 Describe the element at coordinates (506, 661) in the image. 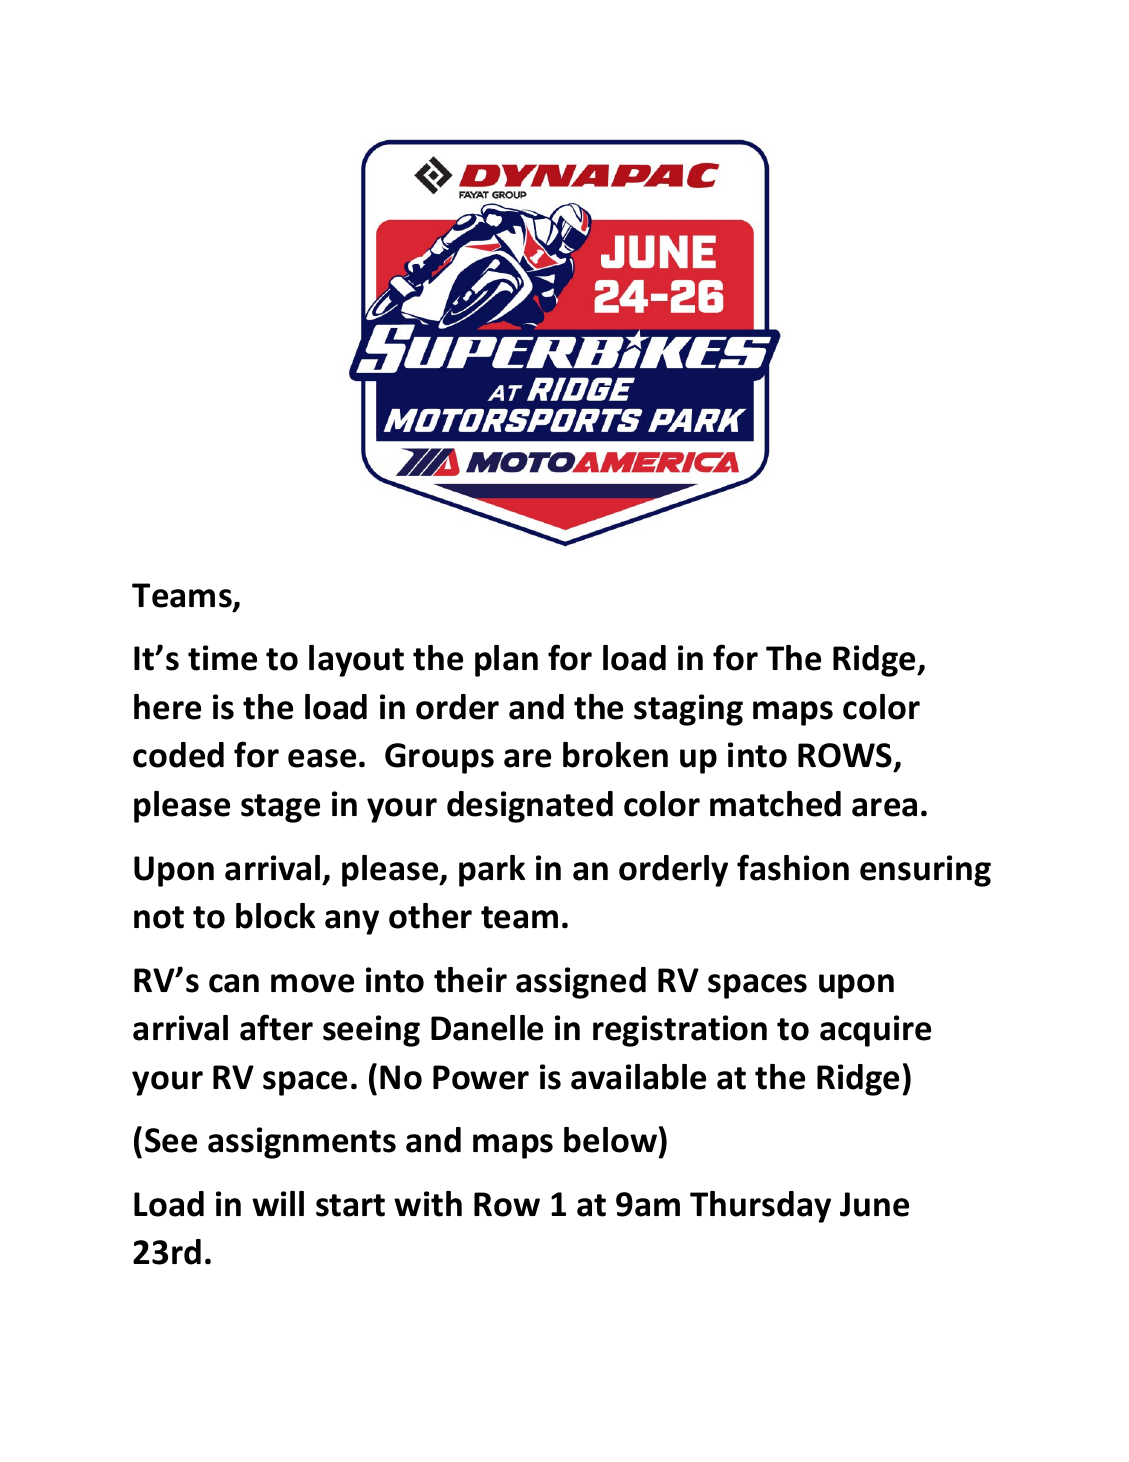

I see `plan` at that location.
